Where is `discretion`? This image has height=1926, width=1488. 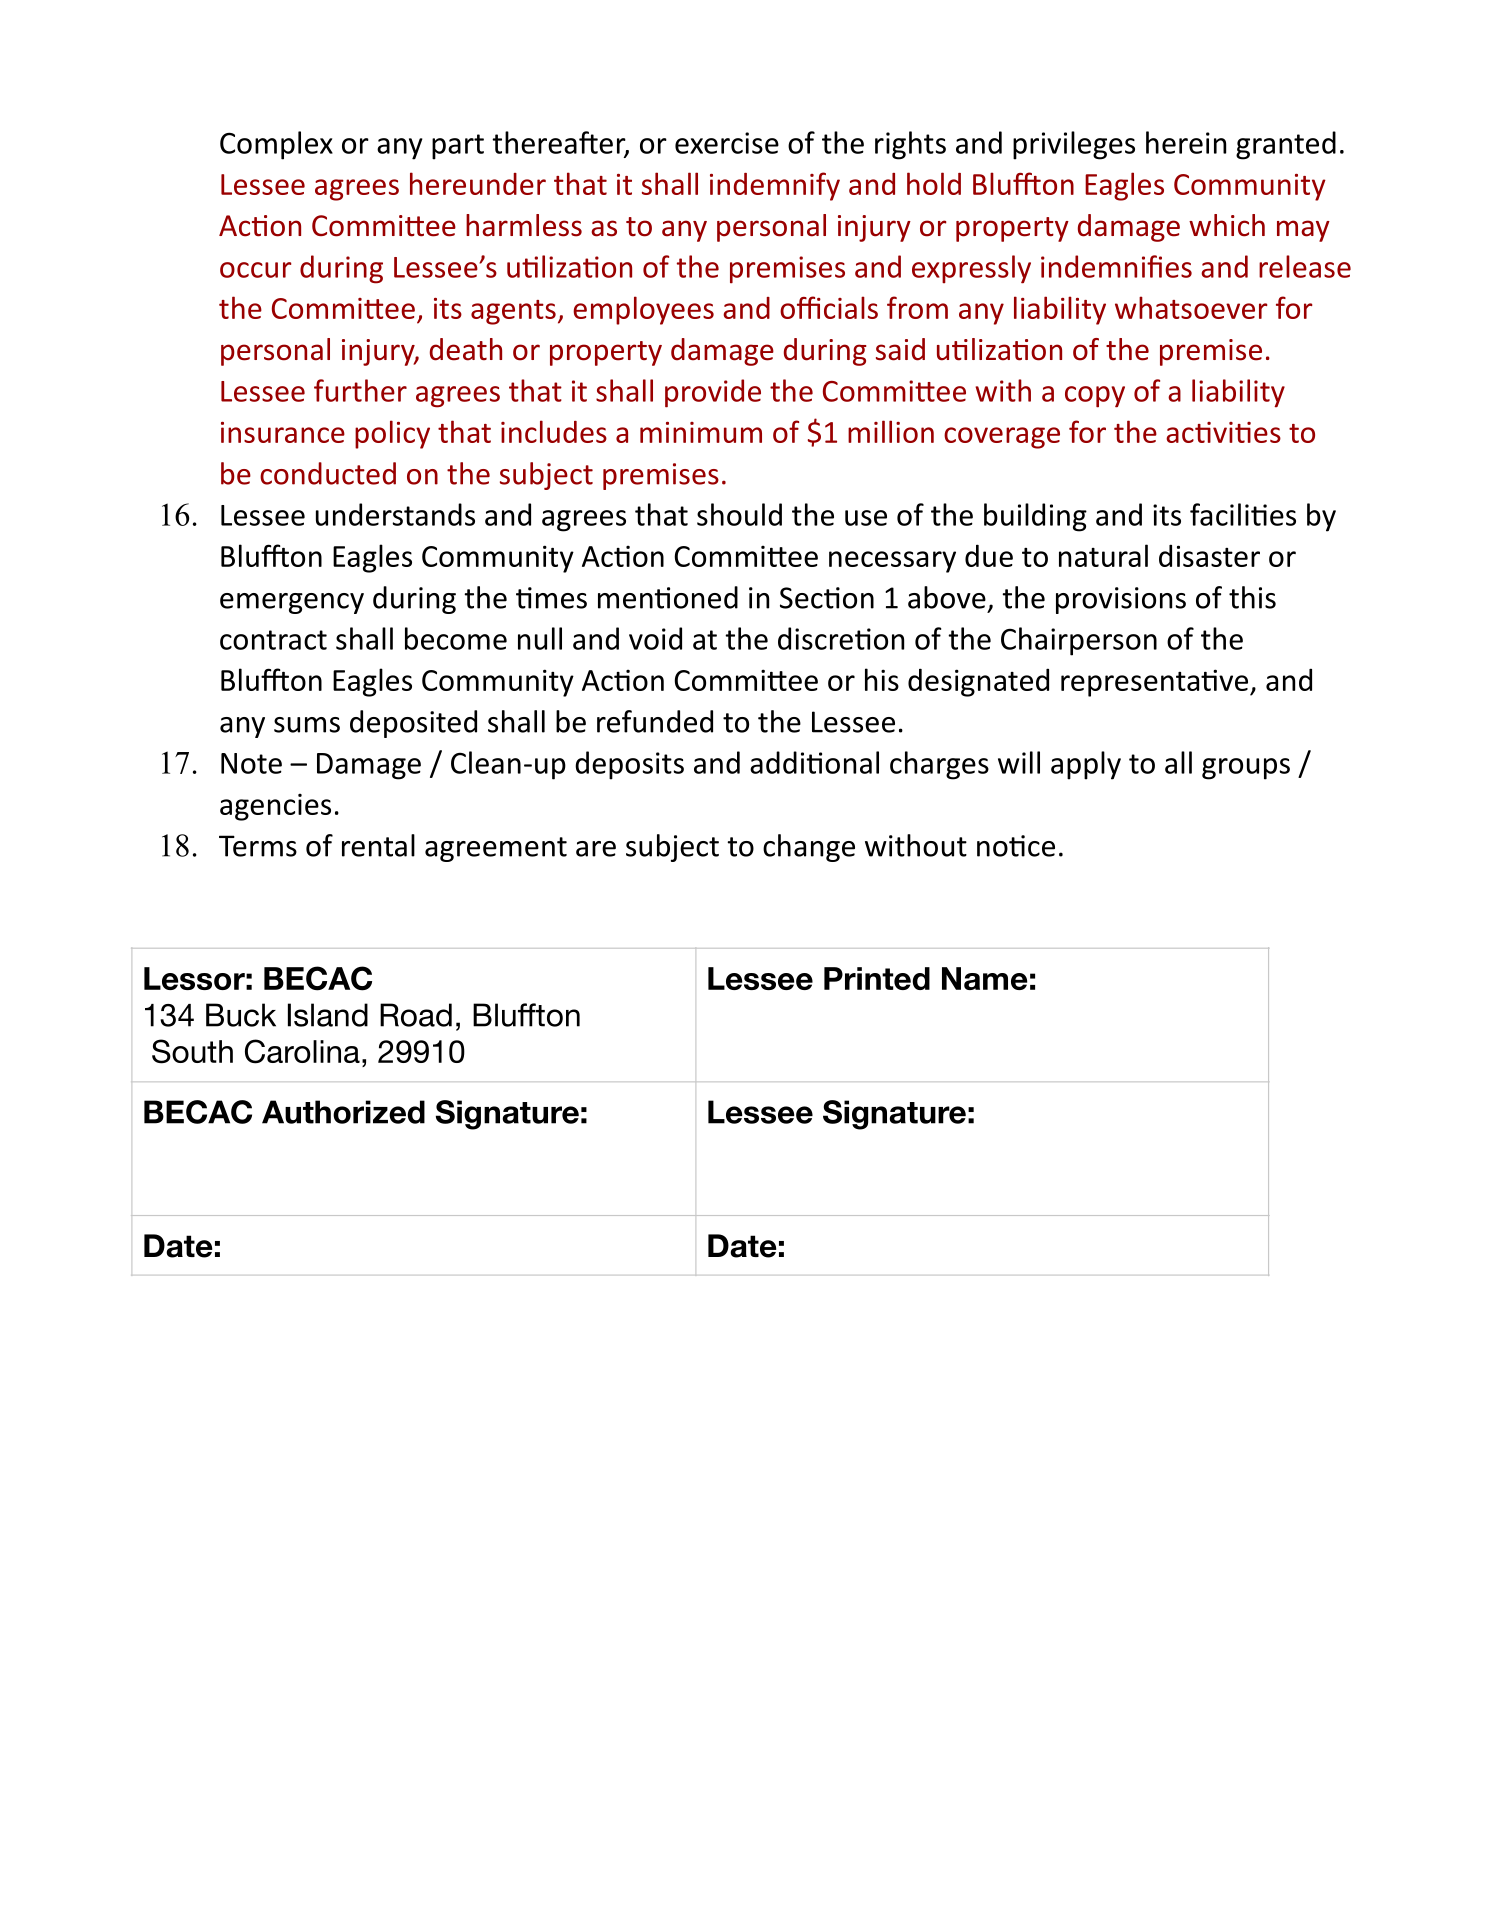 discretion is located at coordinates (841, 638).
